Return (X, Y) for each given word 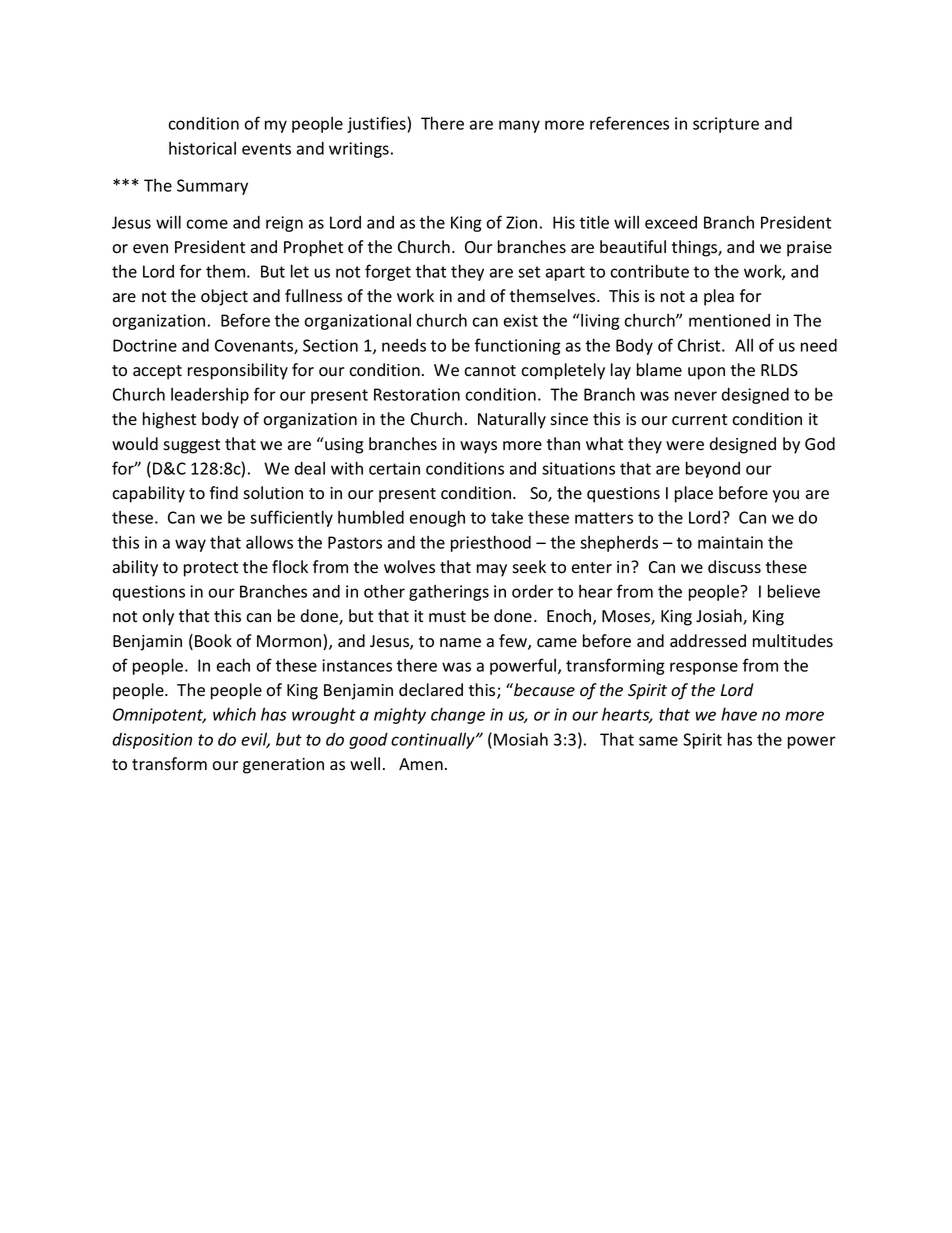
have (739, 714)
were (685, 446)
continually (434, 740)
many (519, 126)
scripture (726, 125)
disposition (152, 741)
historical (202, 148)
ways (478, 447)
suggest (191, 446)
